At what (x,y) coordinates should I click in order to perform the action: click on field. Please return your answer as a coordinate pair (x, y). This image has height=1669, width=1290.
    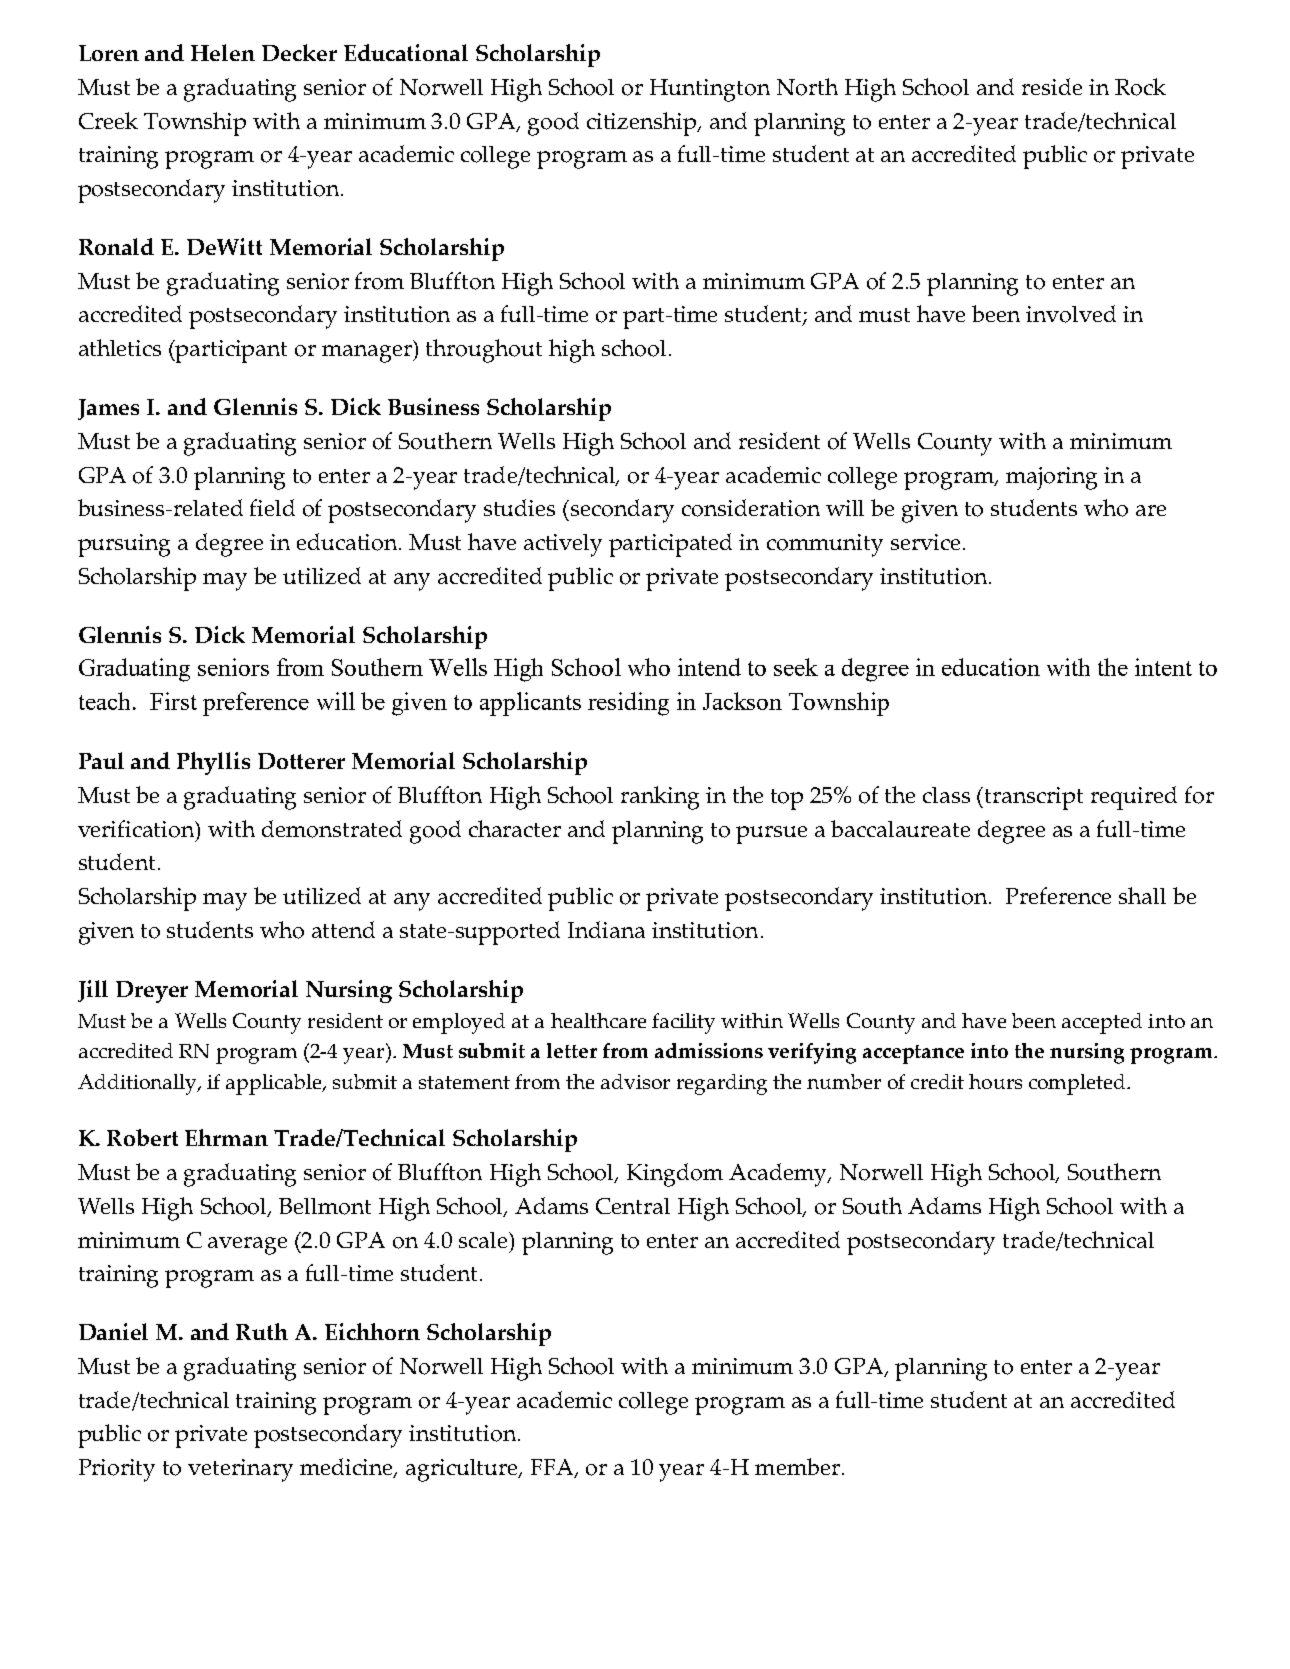
    Looking at the image, I should click on (272, 507).
